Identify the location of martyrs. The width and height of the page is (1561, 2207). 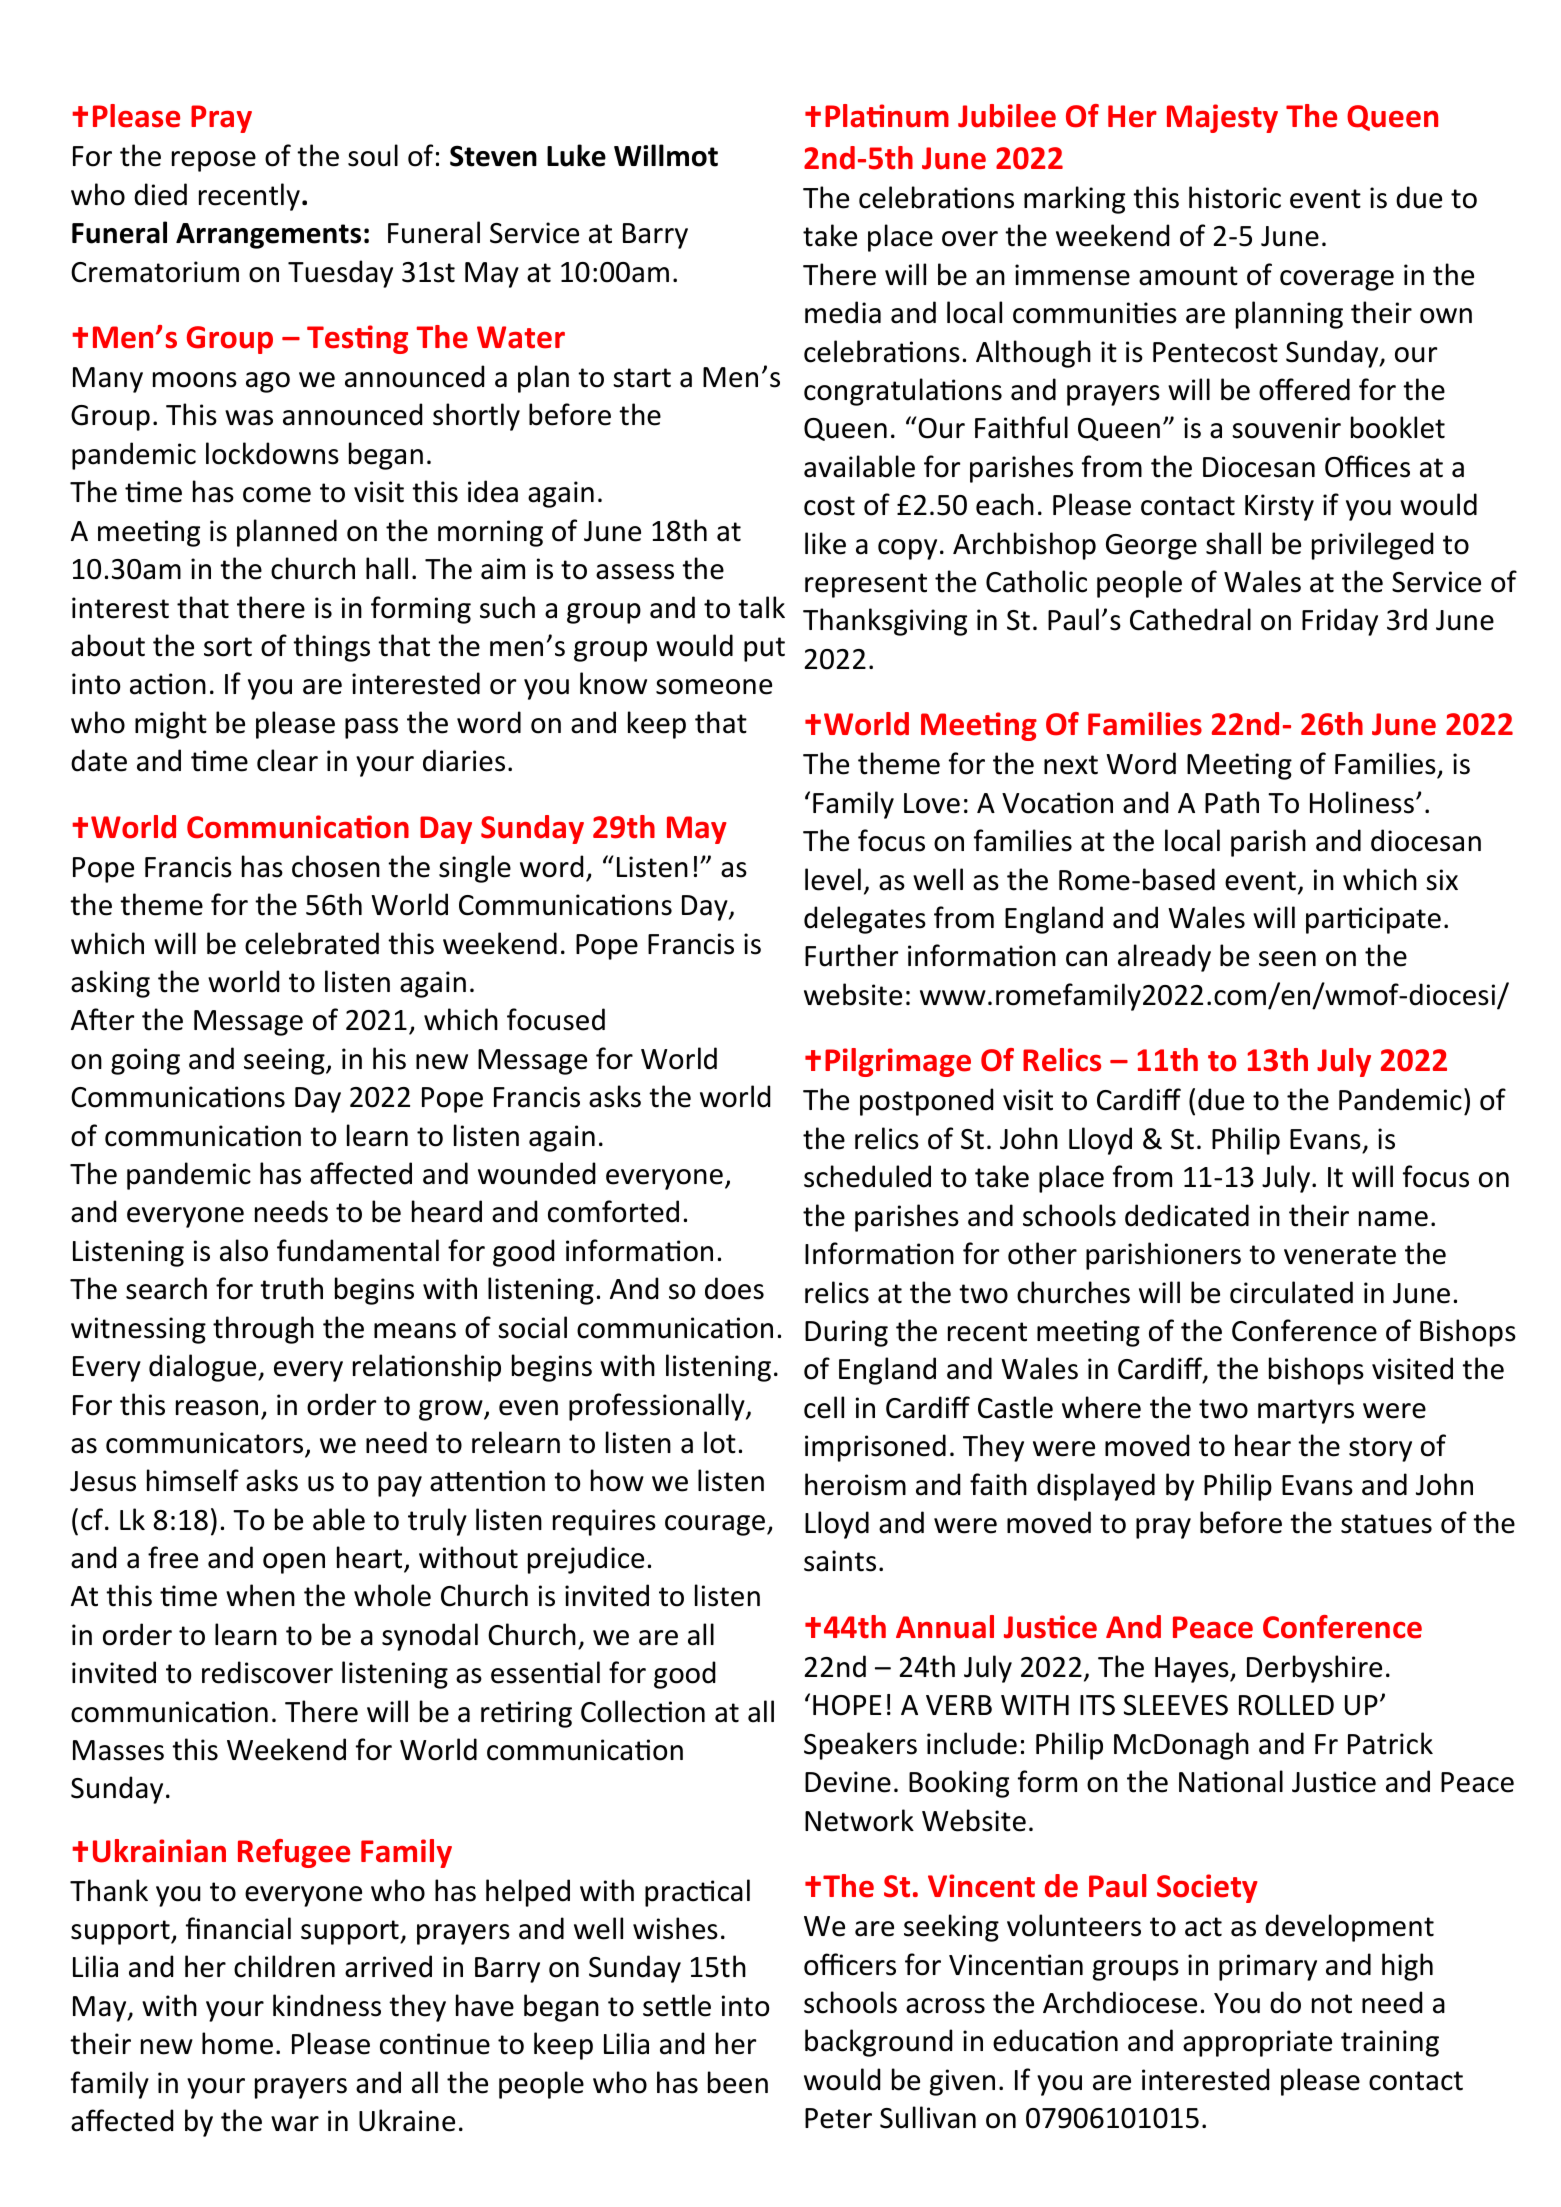
(1306, 1411).
